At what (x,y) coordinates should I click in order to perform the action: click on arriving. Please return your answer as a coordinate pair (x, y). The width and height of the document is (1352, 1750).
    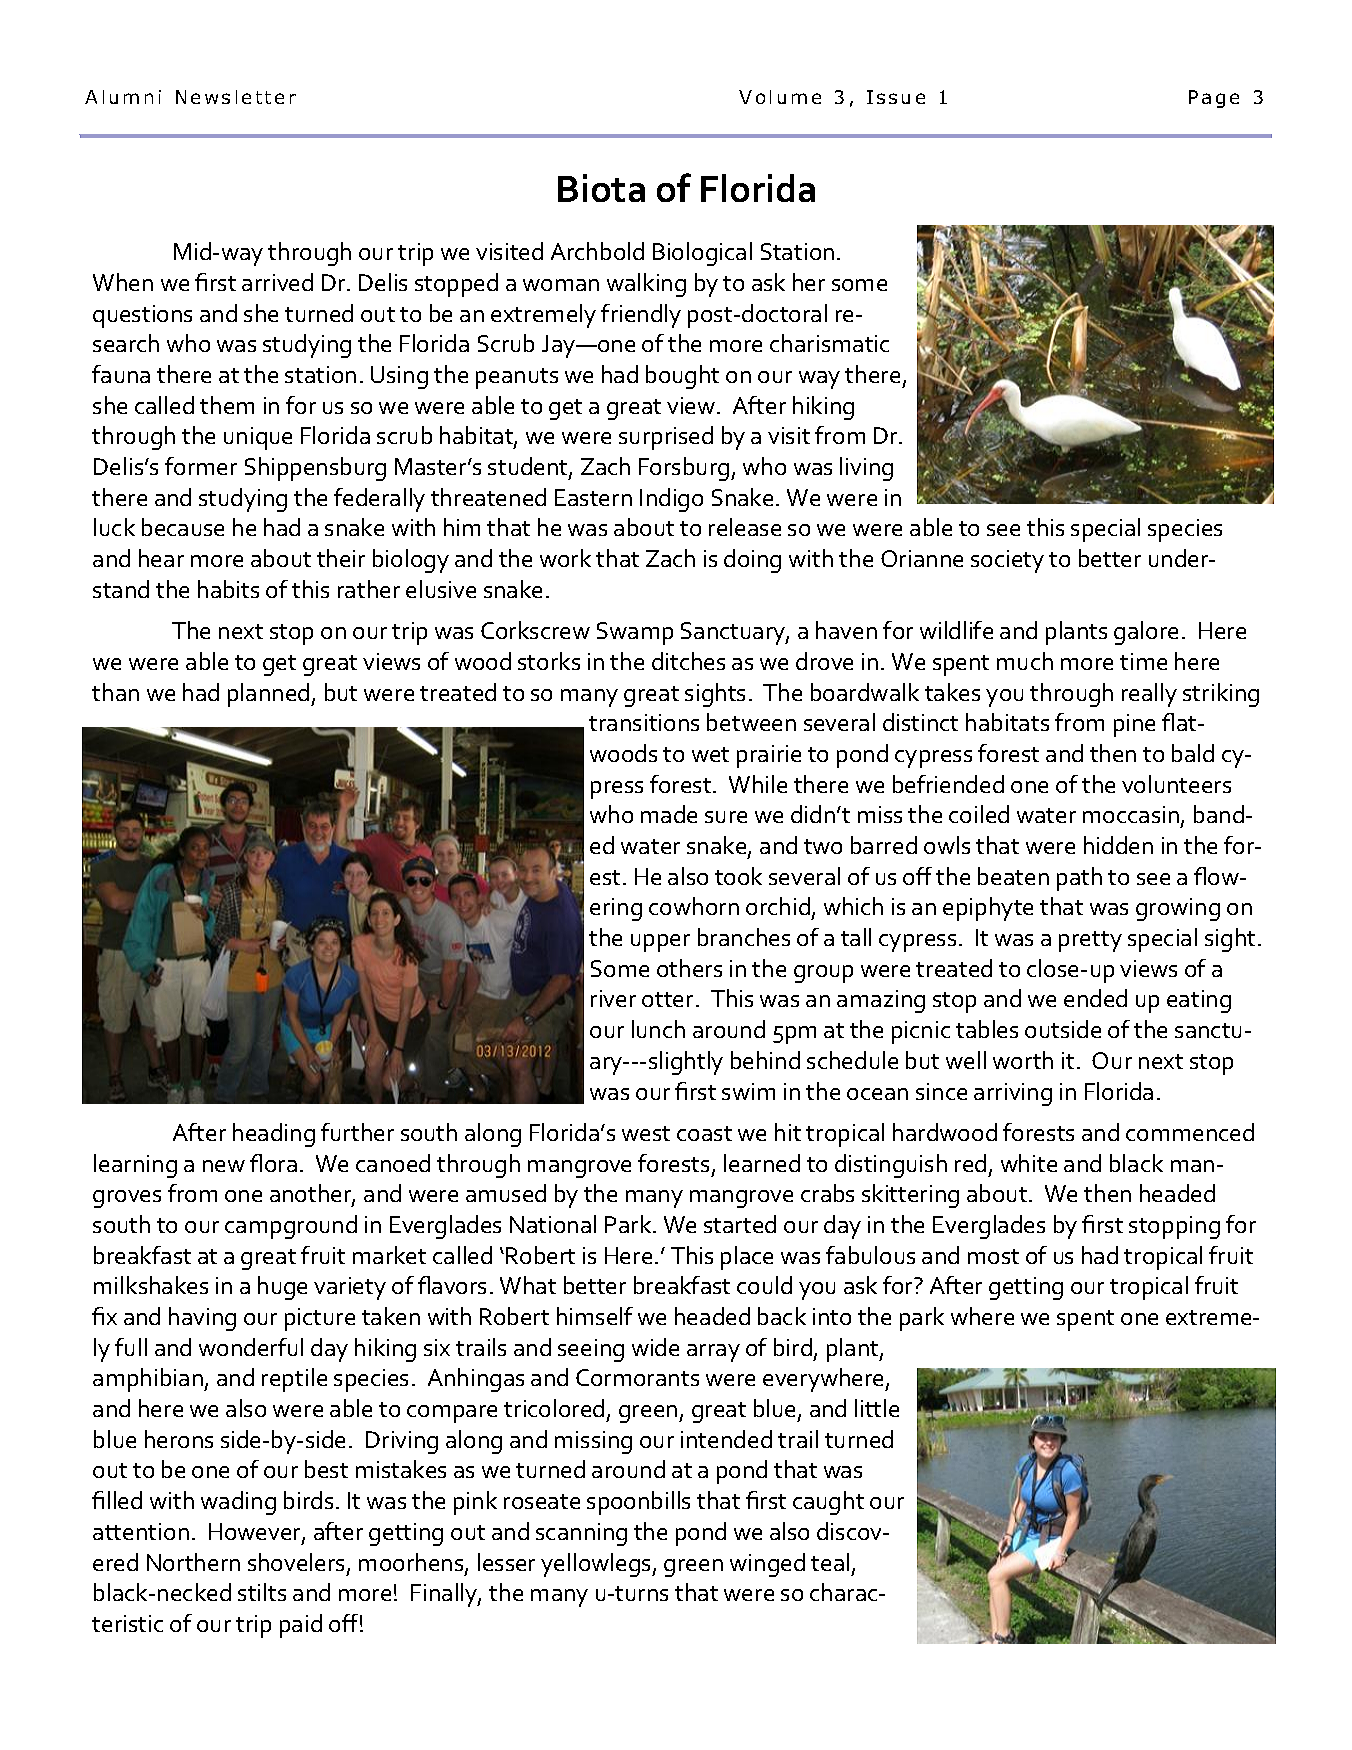
    Looking at the image, I should click on (1013, 1094).
